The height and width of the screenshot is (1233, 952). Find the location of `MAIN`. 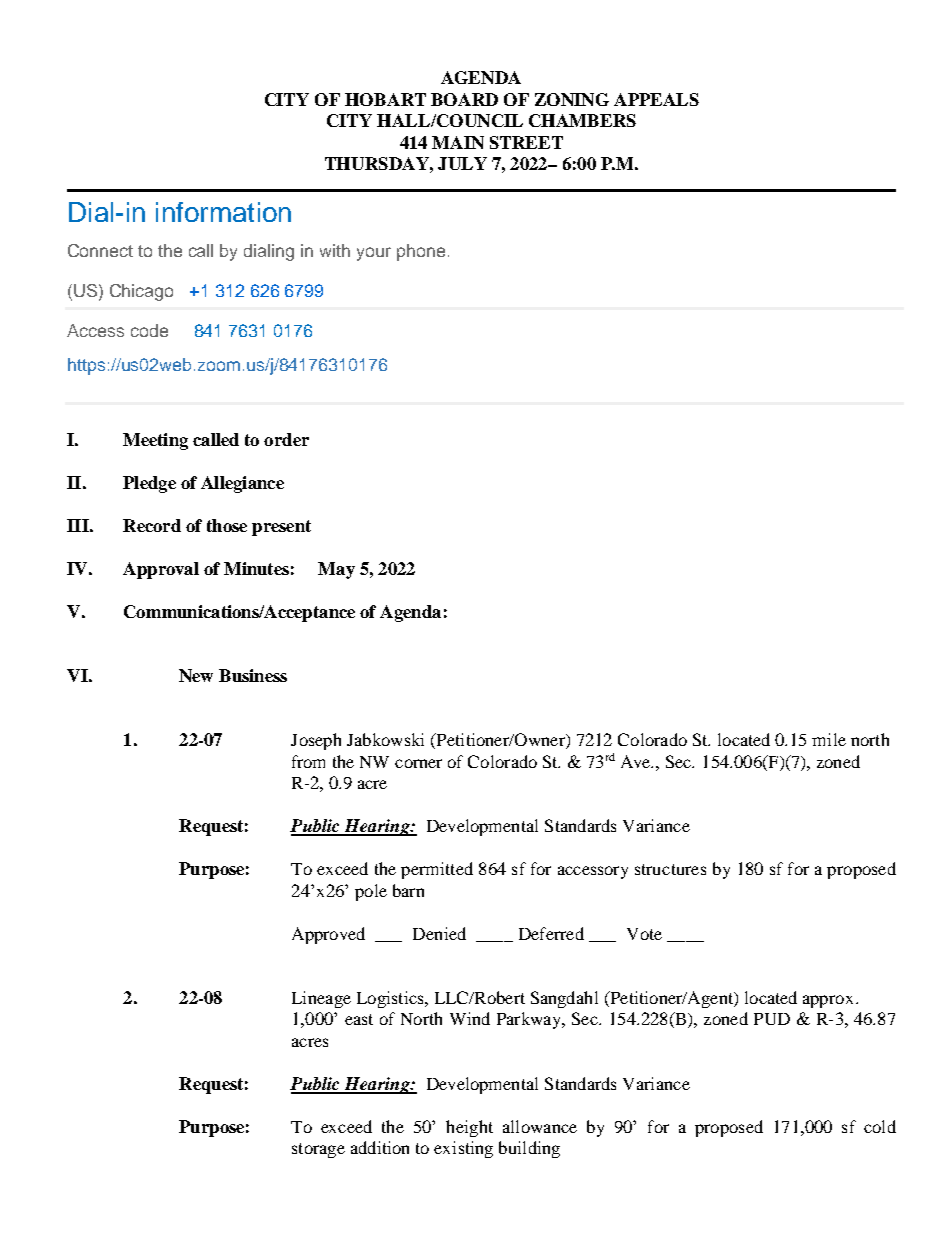

MAIN is located at coordinates (458, 142).
